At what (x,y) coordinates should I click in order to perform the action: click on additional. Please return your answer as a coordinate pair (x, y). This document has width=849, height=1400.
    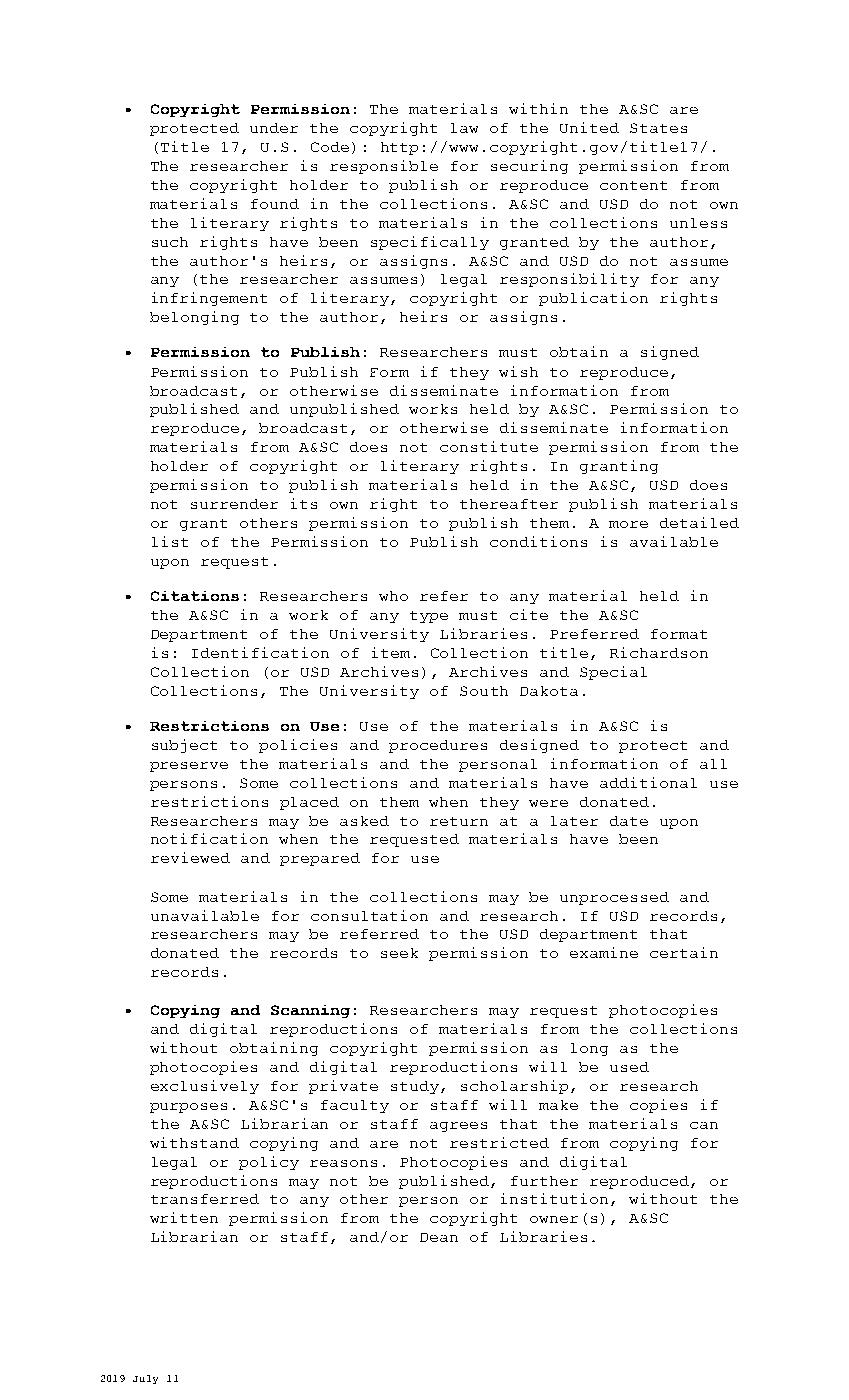
    Looking at the image, I should click on (648, 782).
